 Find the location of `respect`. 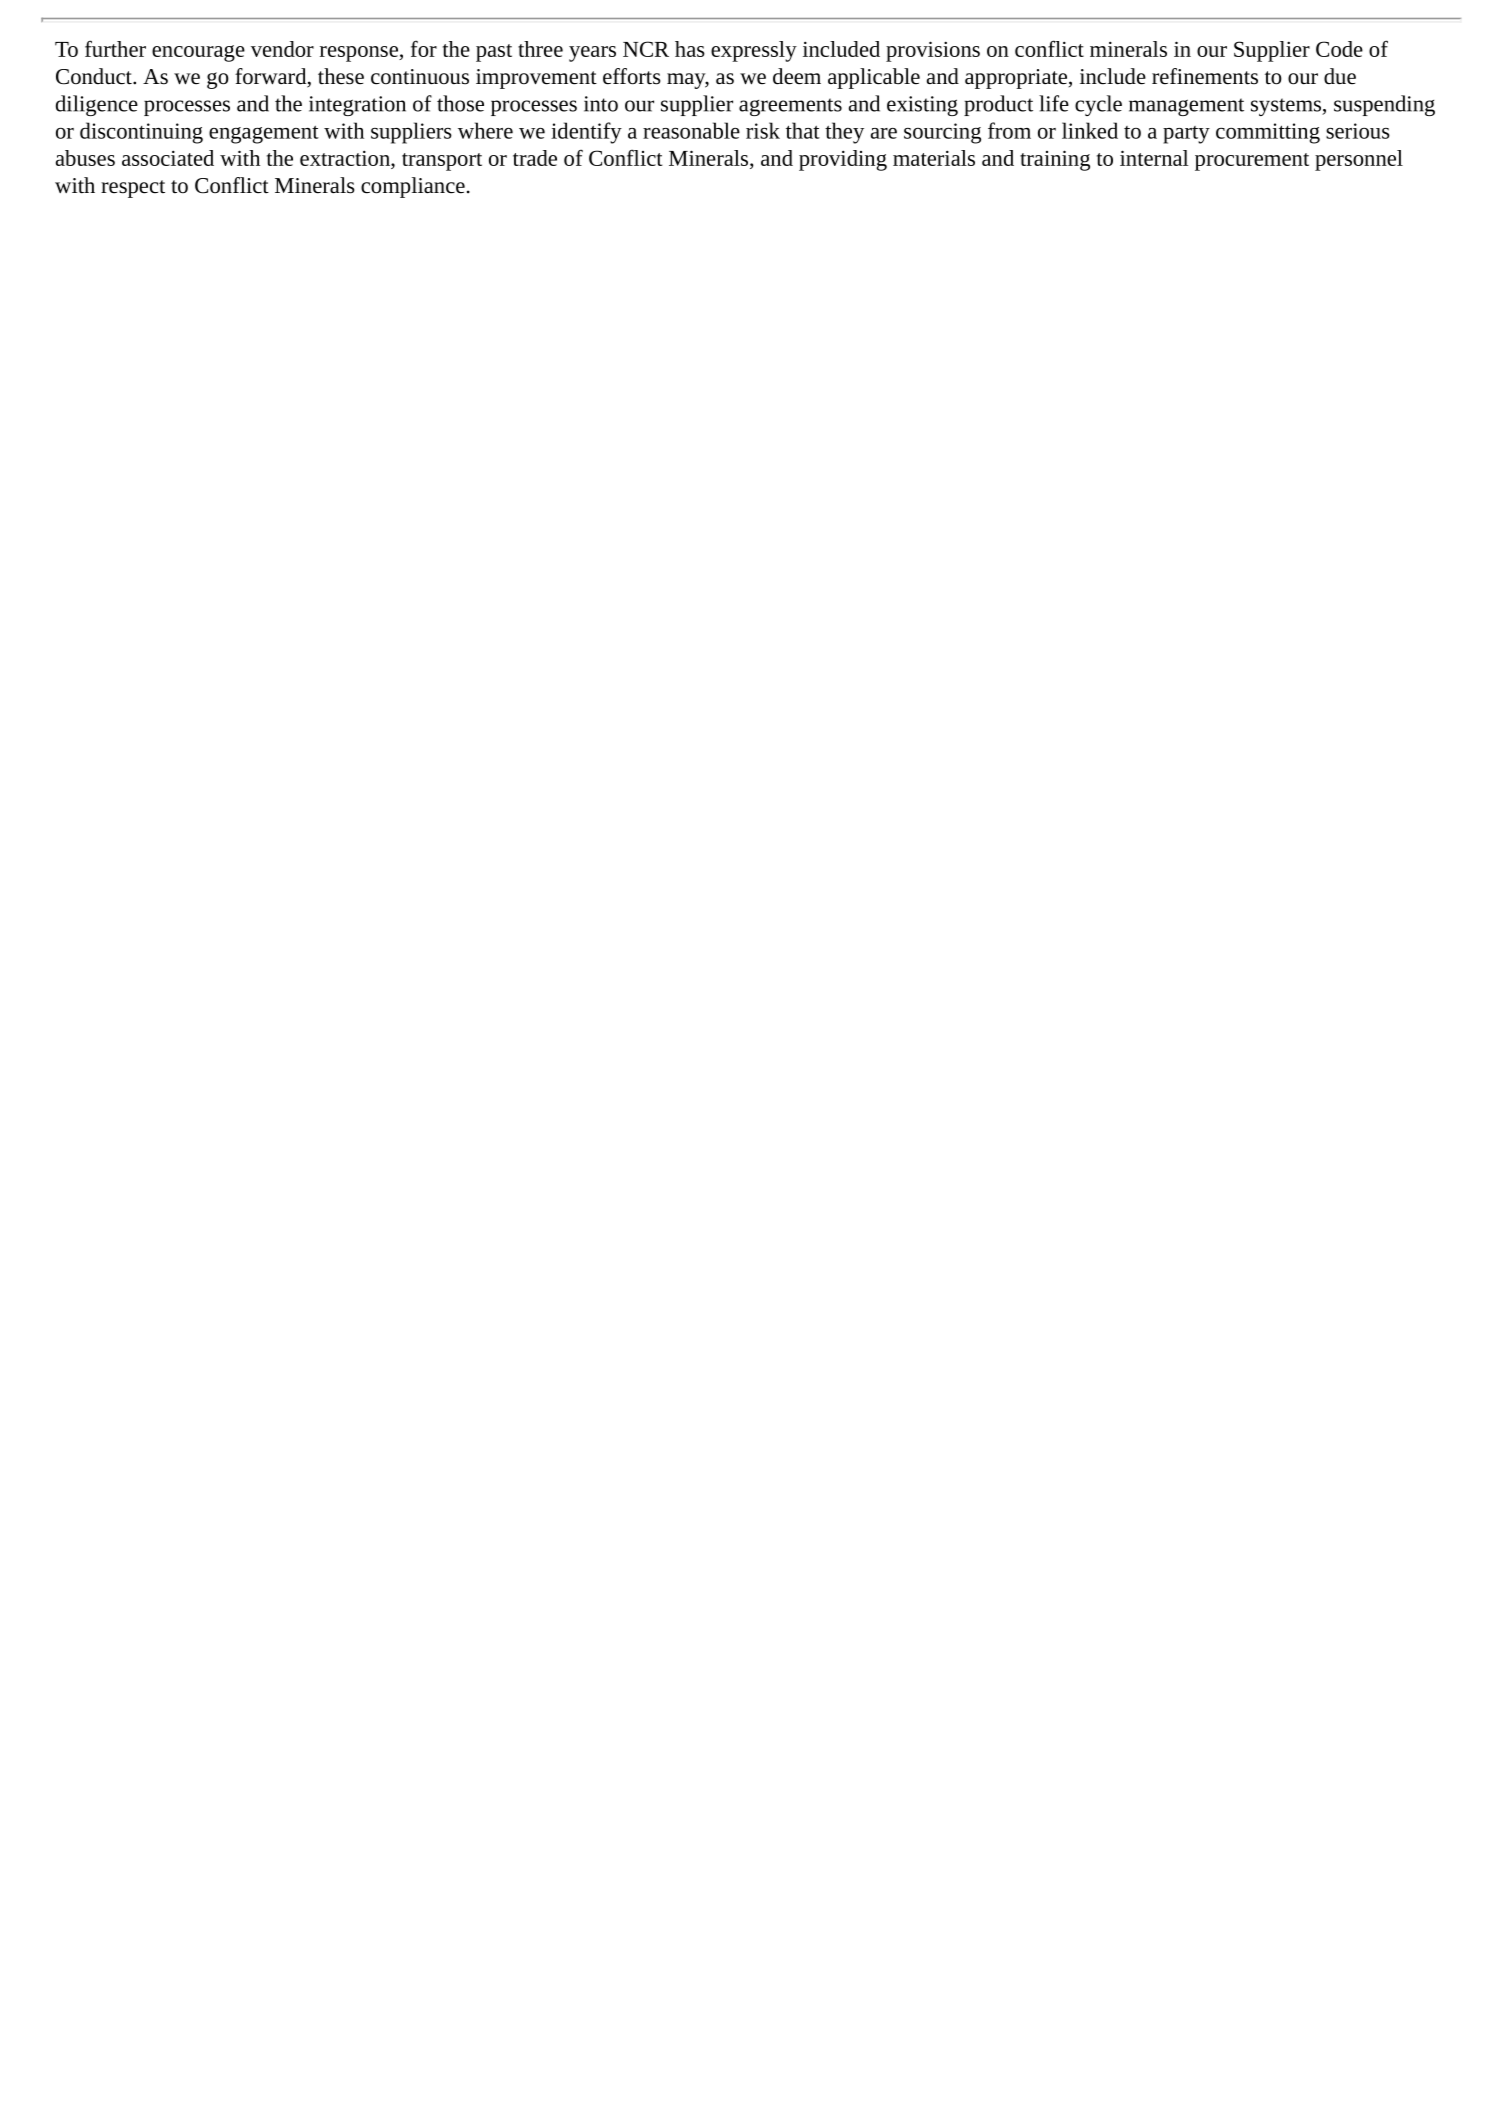

respect is located at coordinates (133, 189).
